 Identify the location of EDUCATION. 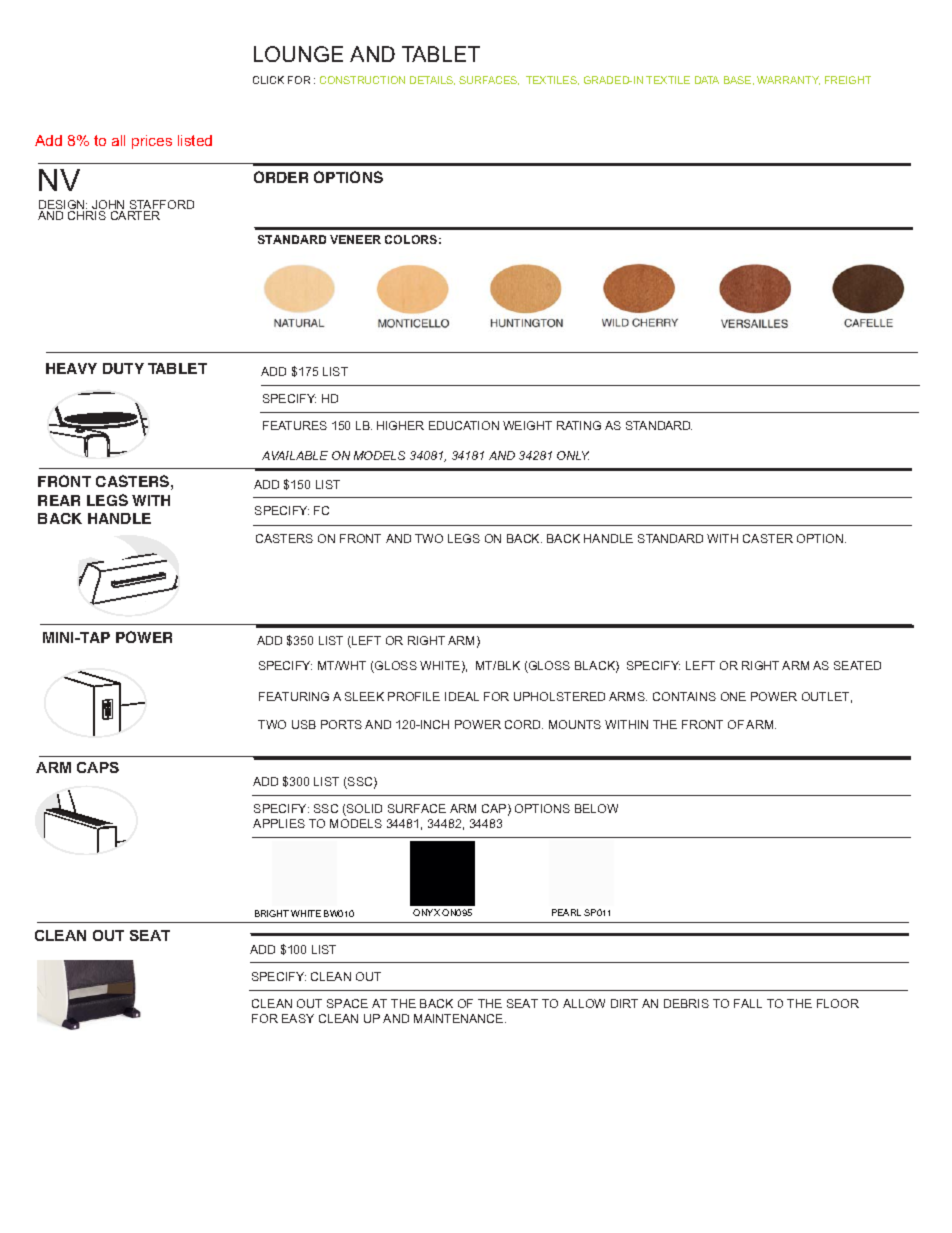
(464, 425).
